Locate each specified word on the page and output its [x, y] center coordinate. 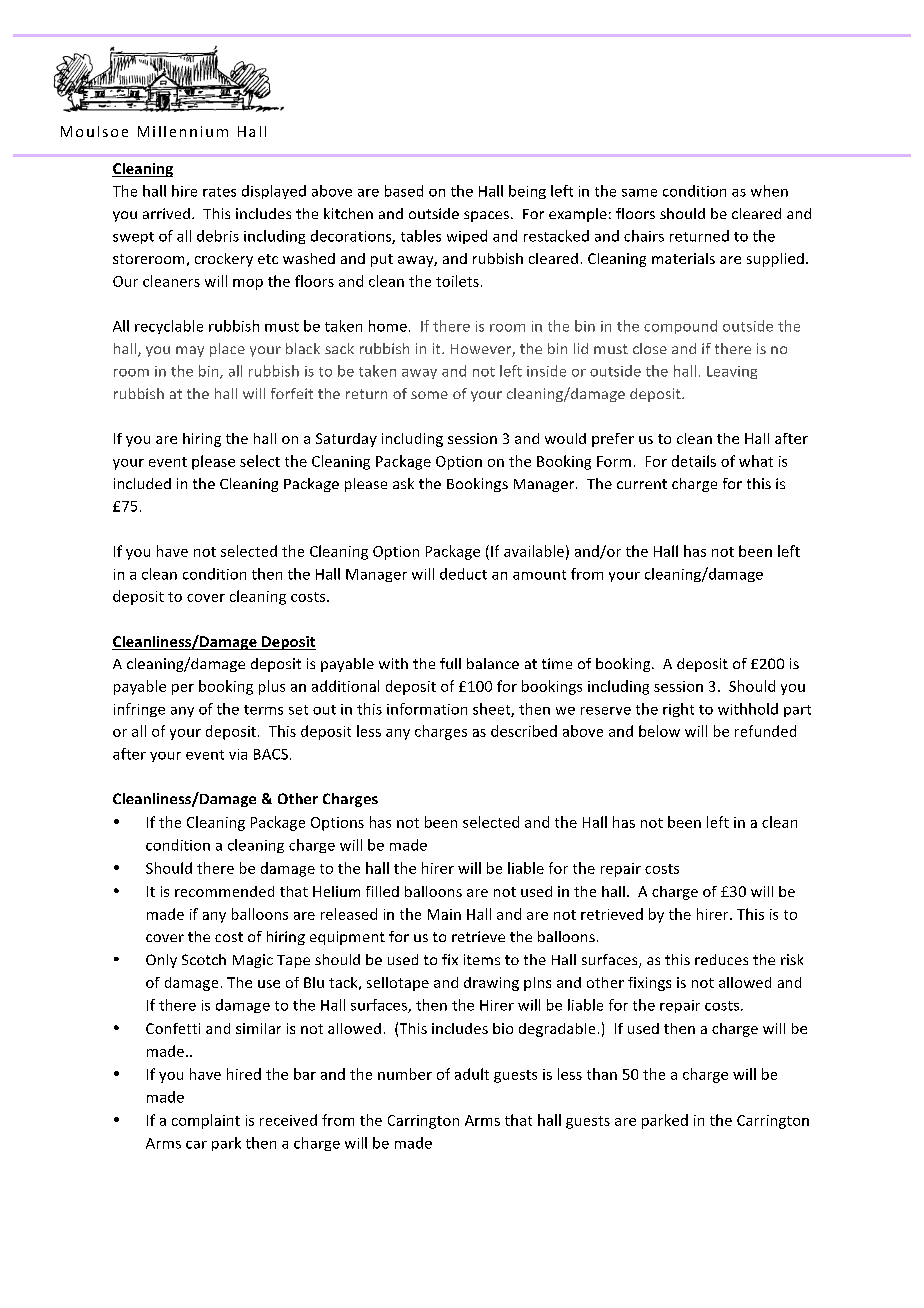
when [769, 191]
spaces [486, 216]
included [142, 483]
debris [218, 236]
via [238, 754]
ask [403, 483]
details [694, 461]
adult [472, 1074]
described [524, 731]
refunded [765, 731]
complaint [206, 1121]
